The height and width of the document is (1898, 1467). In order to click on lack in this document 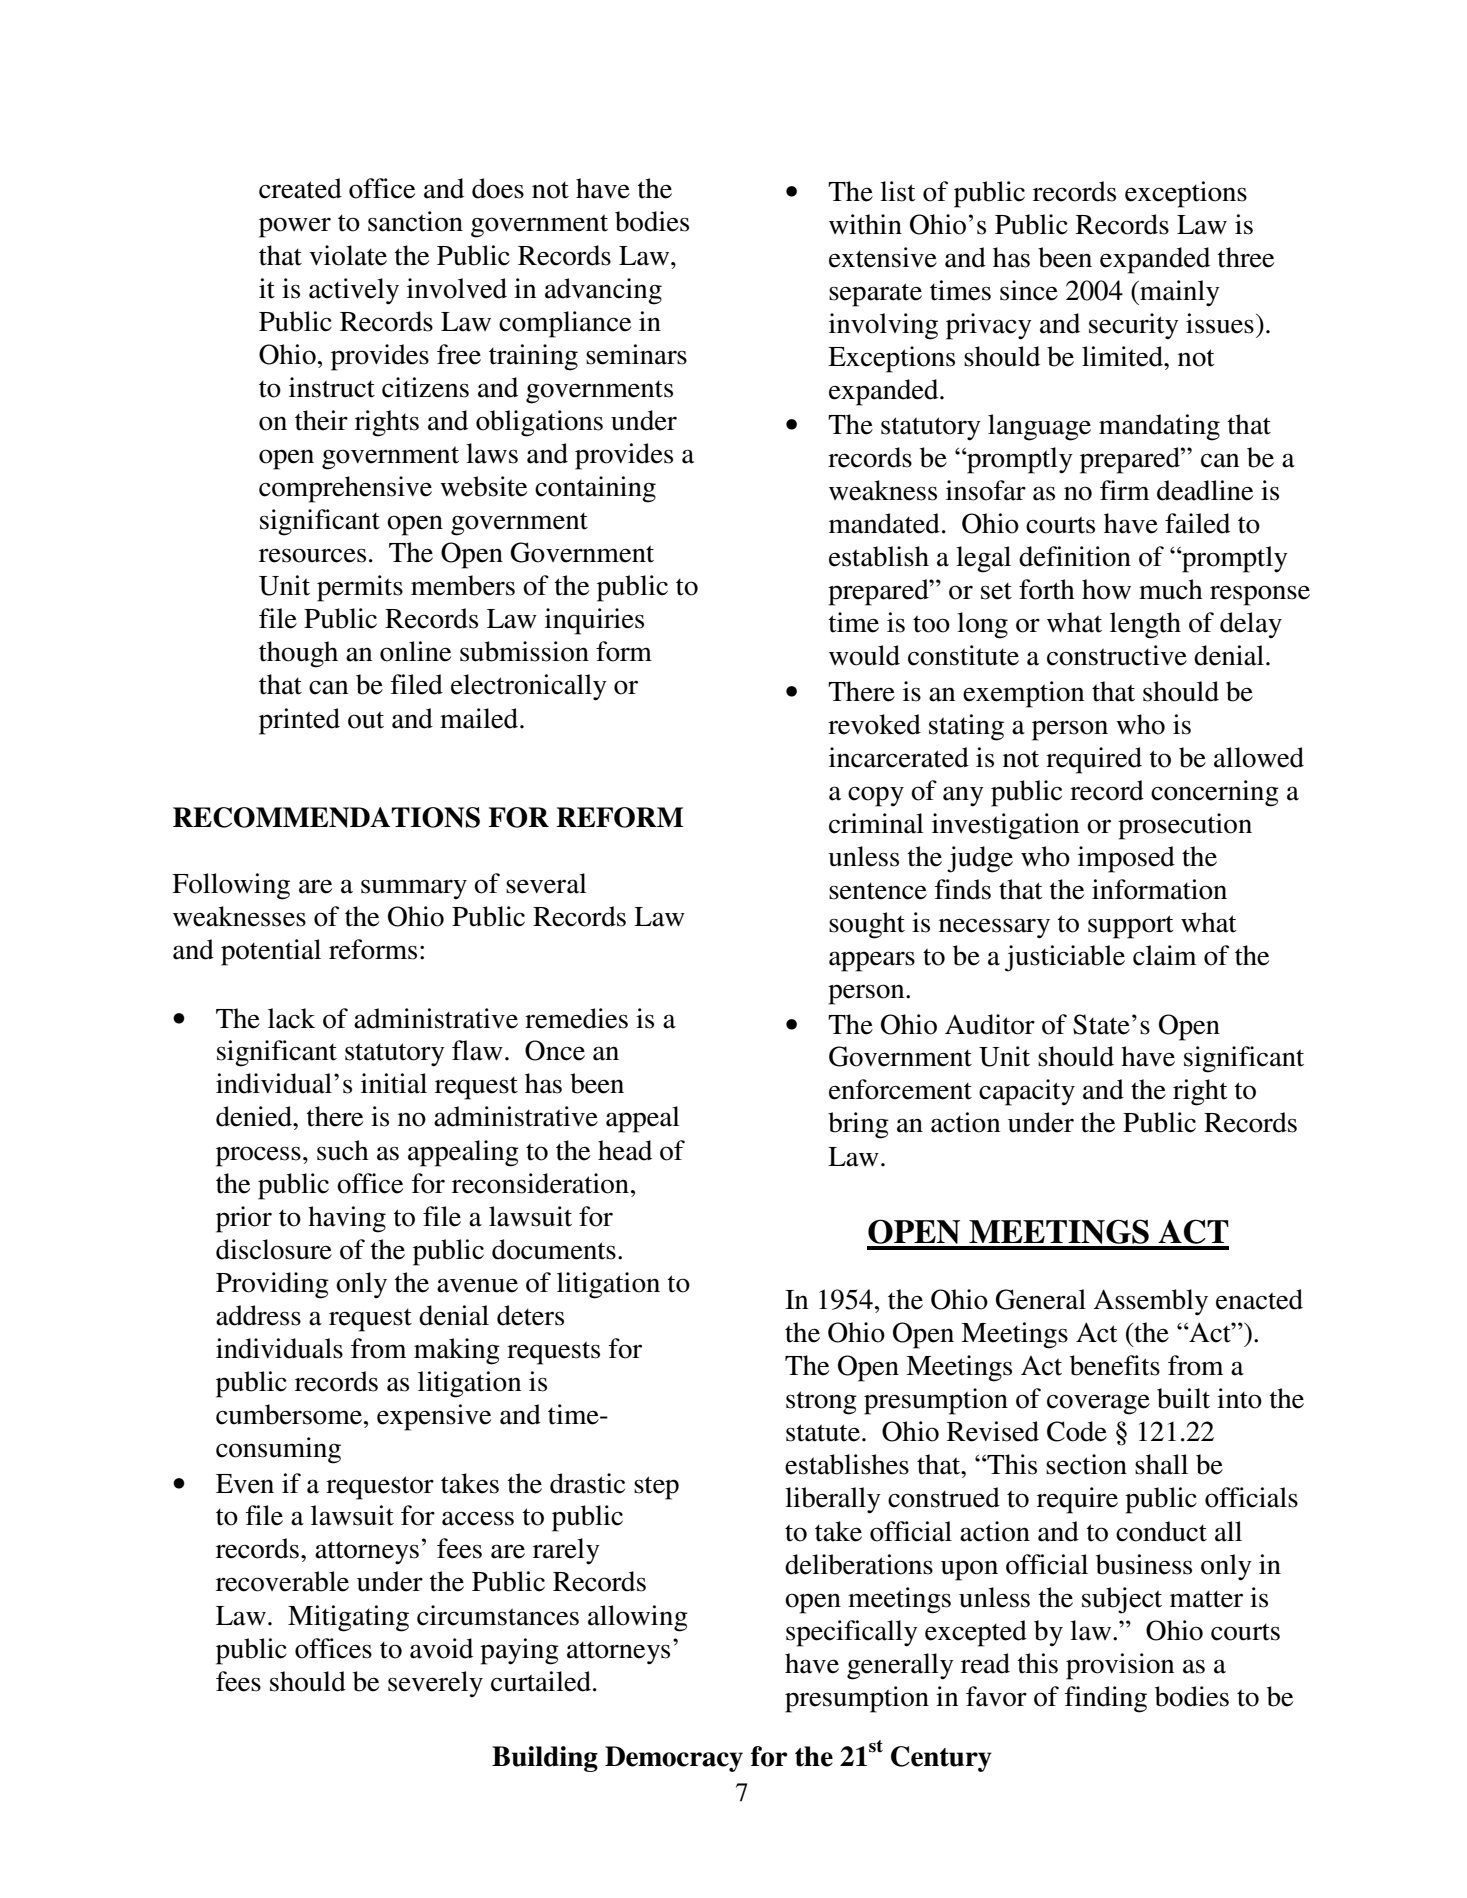, I will do `click(291, 1018)`.
